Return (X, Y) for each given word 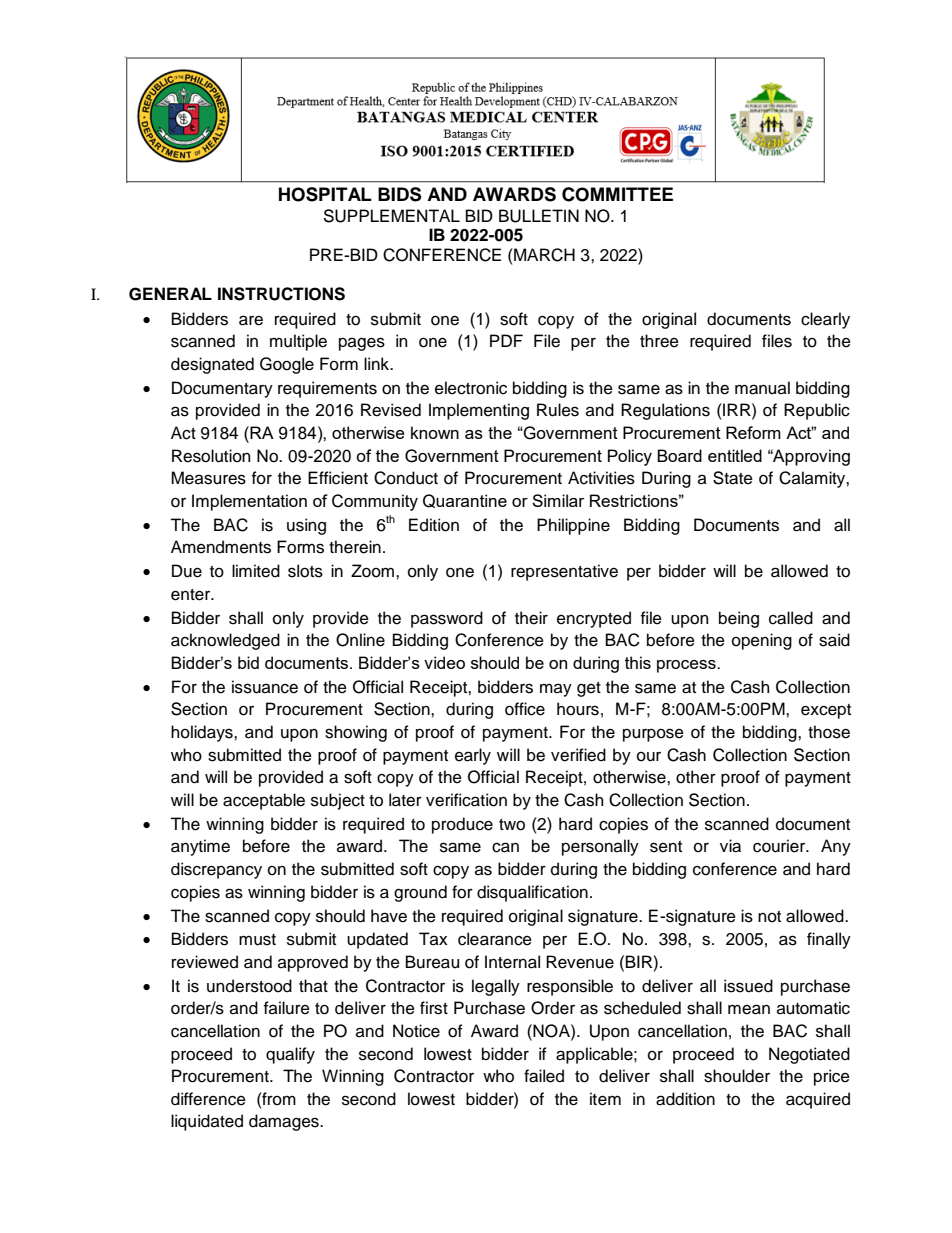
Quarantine (465, 501)
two (512, 825)
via (730, 846)
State (733, 478)
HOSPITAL (325, 194)
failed (544, 1076)
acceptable (264, 801)
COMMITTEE (617, 194)
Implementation (249, 502)
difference (208, 1099)
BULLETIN (539, 216)
